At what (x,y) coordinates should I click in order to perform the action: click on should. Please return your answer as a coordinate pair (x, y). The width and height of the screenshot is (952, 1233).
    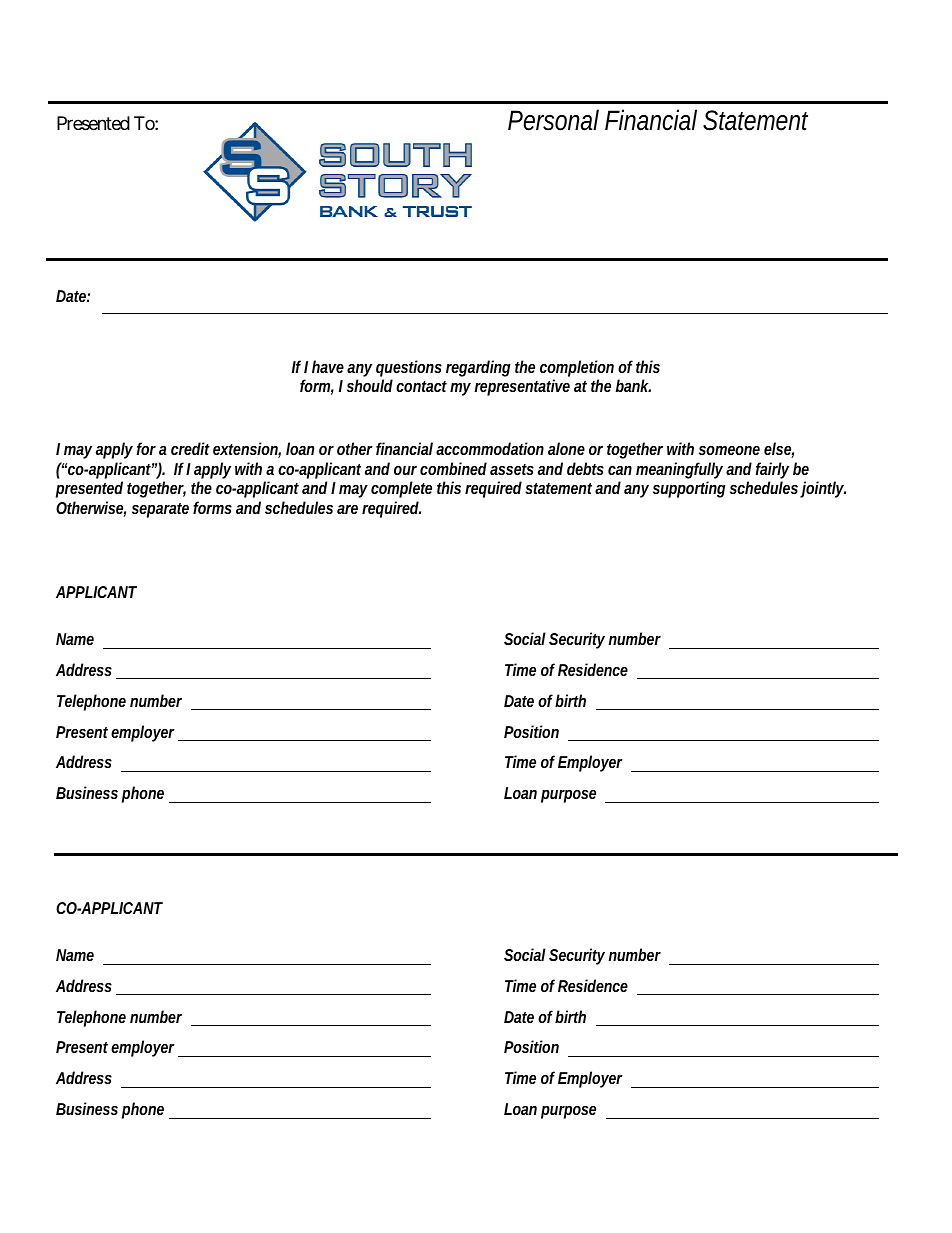
    Looking at the image, I should click on (370, 385).
